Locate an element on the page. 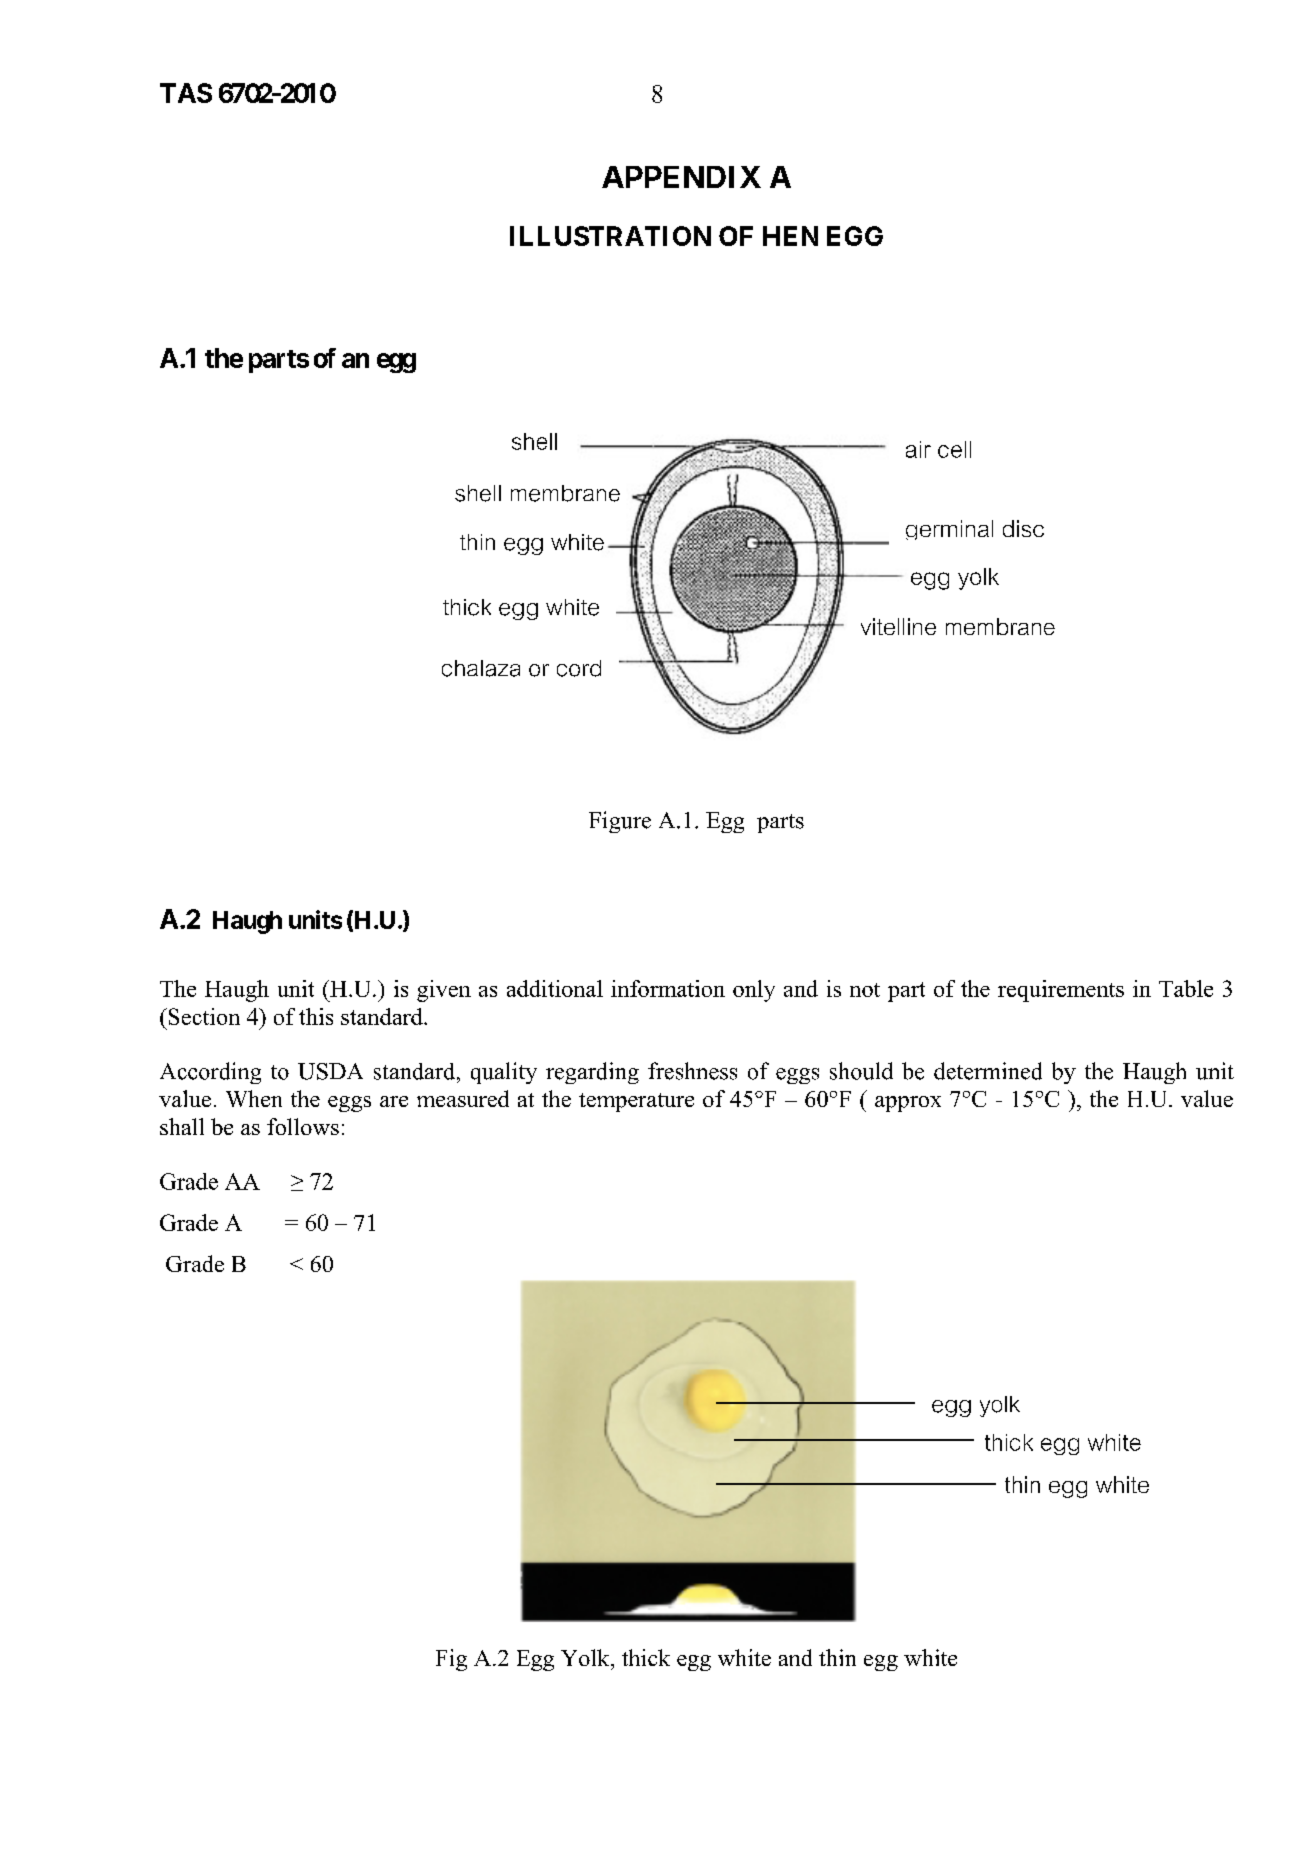 The image size is (1316, 1861). germinal is located at coordinates (949, 530).
